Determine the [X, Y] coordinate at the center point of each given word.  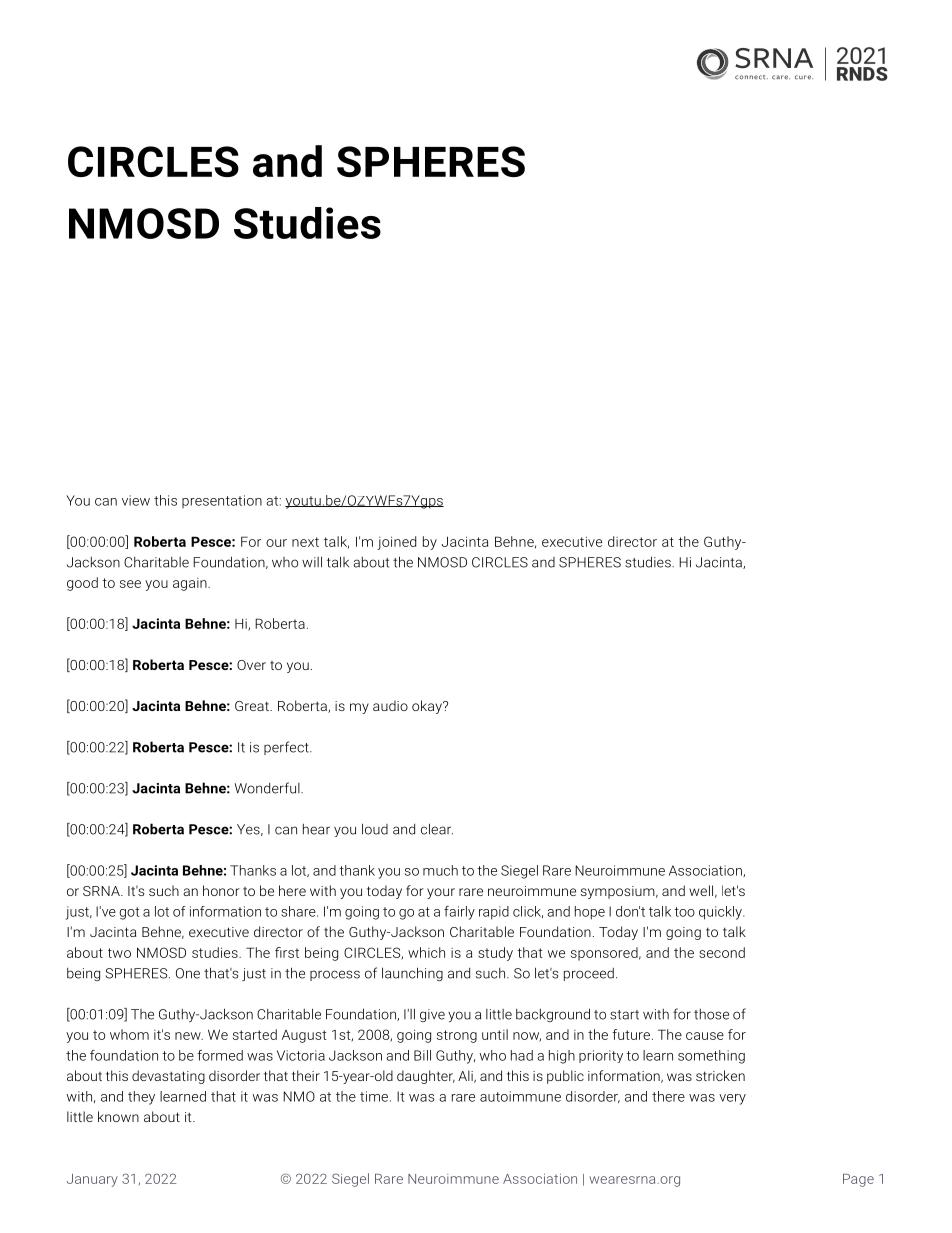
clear [437, 829]
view [136, 500]
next [305, 542]
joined [396, 543]
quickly [721, 913]
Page [858, 1180]
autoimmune [520, 1096]
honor [221, 890]
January [92, 1180]
